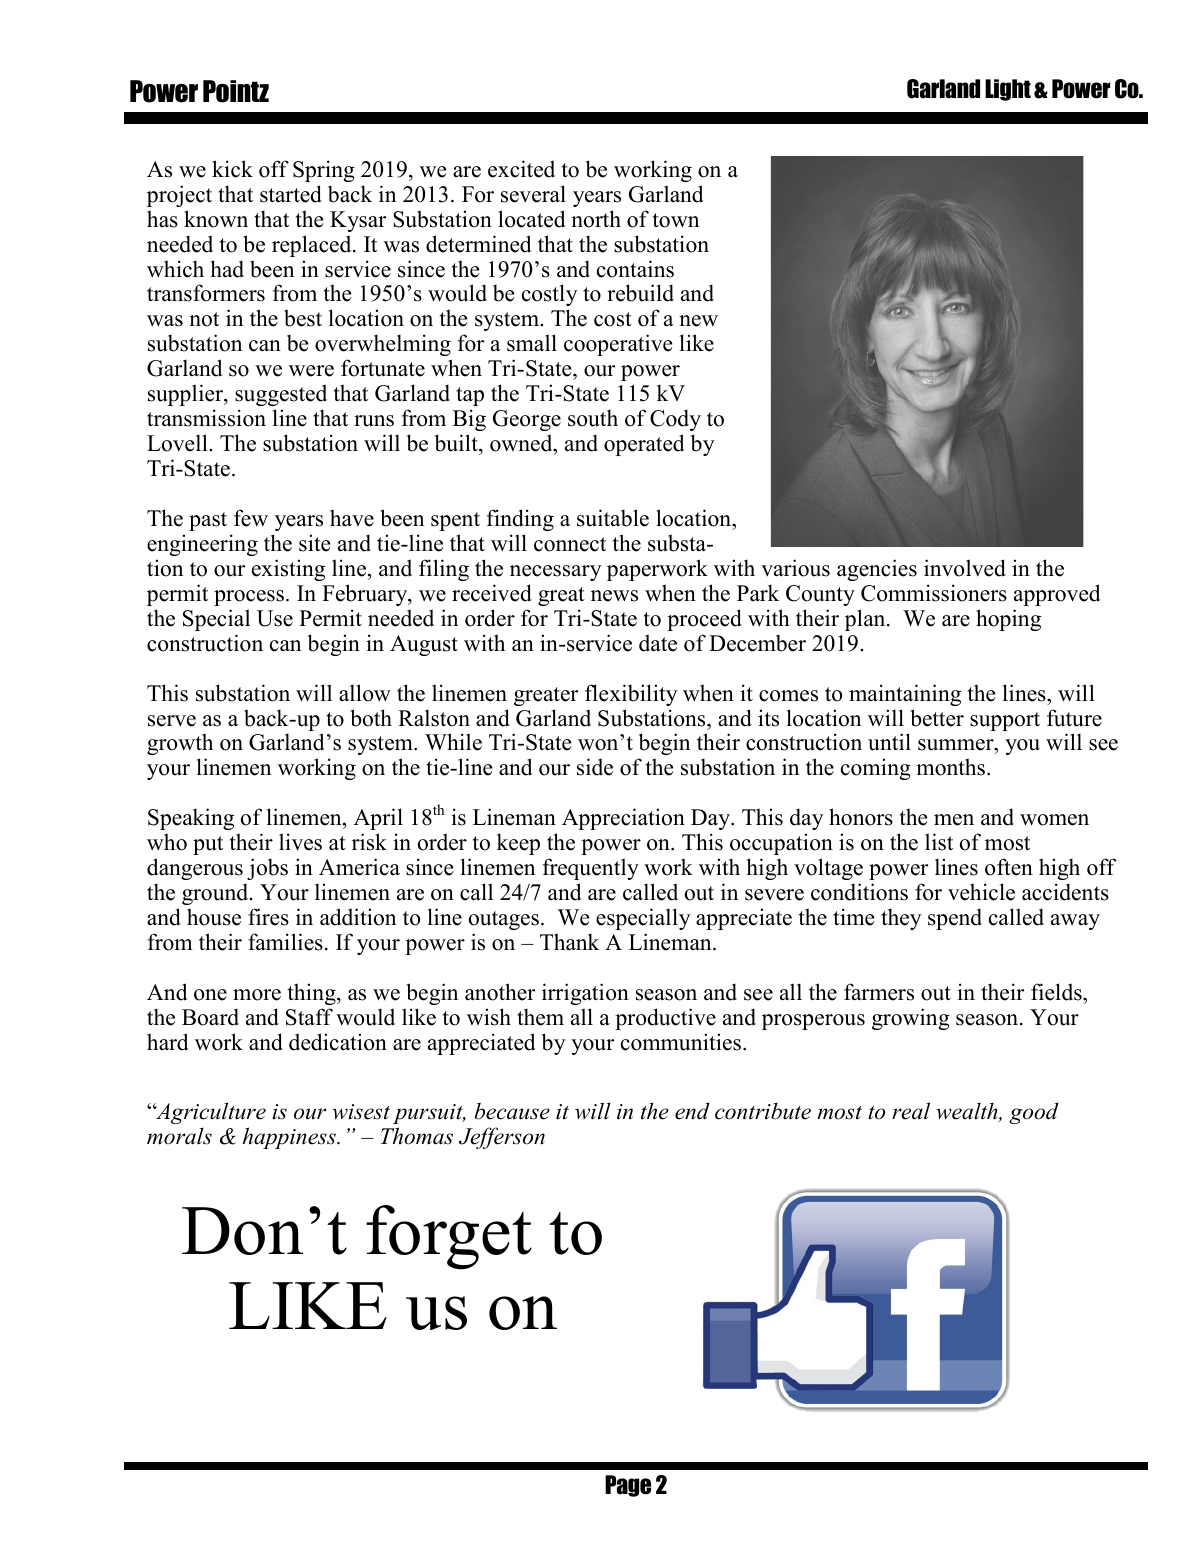 The width and height of the screenshot is (1201, 1554). I want to click on excited, so click(521, 169).
